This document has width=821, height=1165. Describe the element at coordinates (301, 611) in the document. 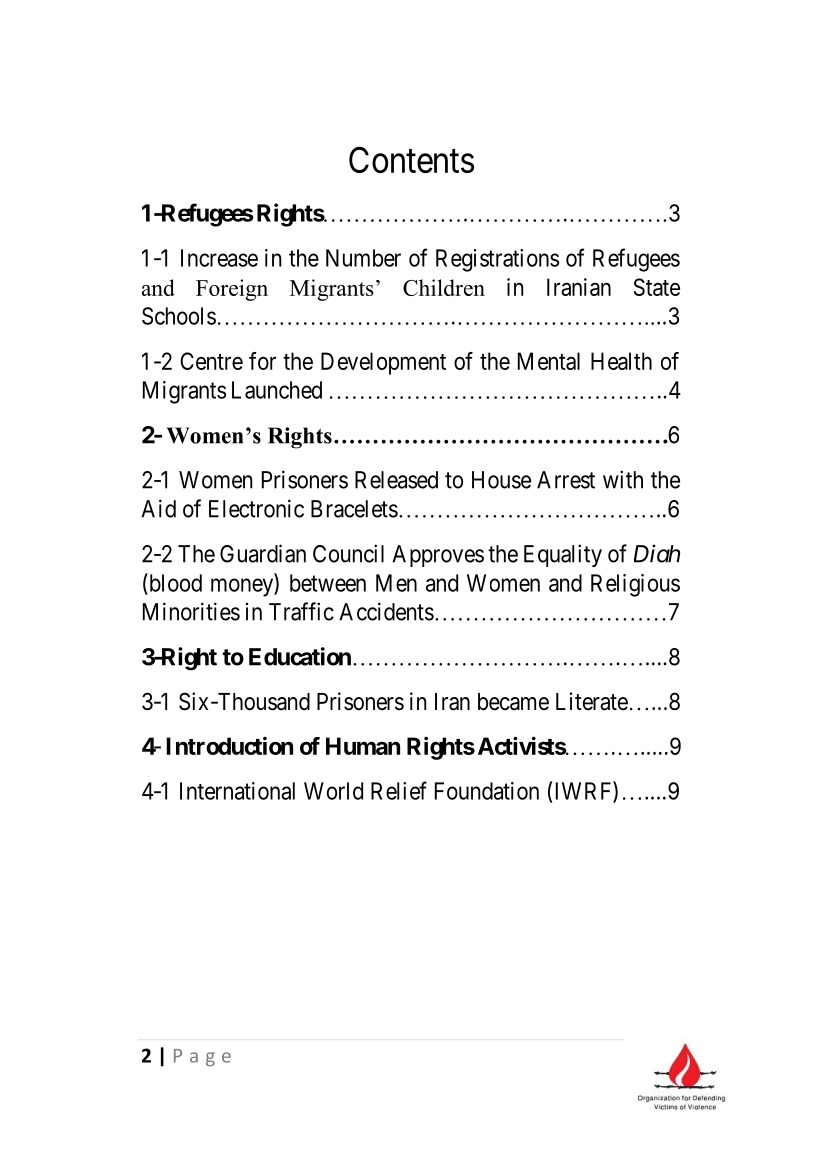

I see `Traffic` at that location.
